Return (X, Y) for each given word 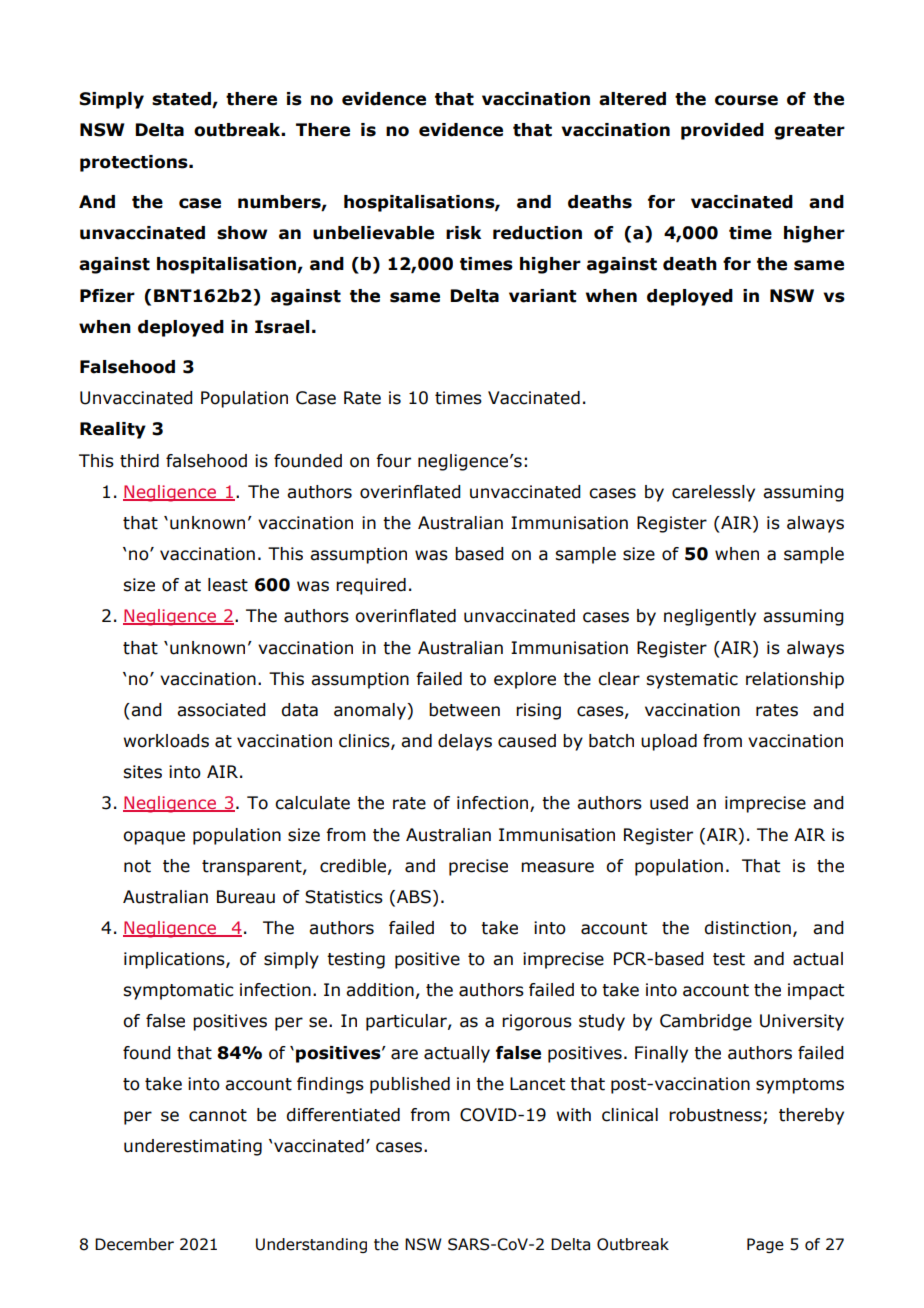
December (134, 1244)
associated (221, 710)
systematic (692, 680)
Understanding (311, 1245)
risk (463, 233)
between (464, 710)
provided (722, 131)
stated (182, 100)
